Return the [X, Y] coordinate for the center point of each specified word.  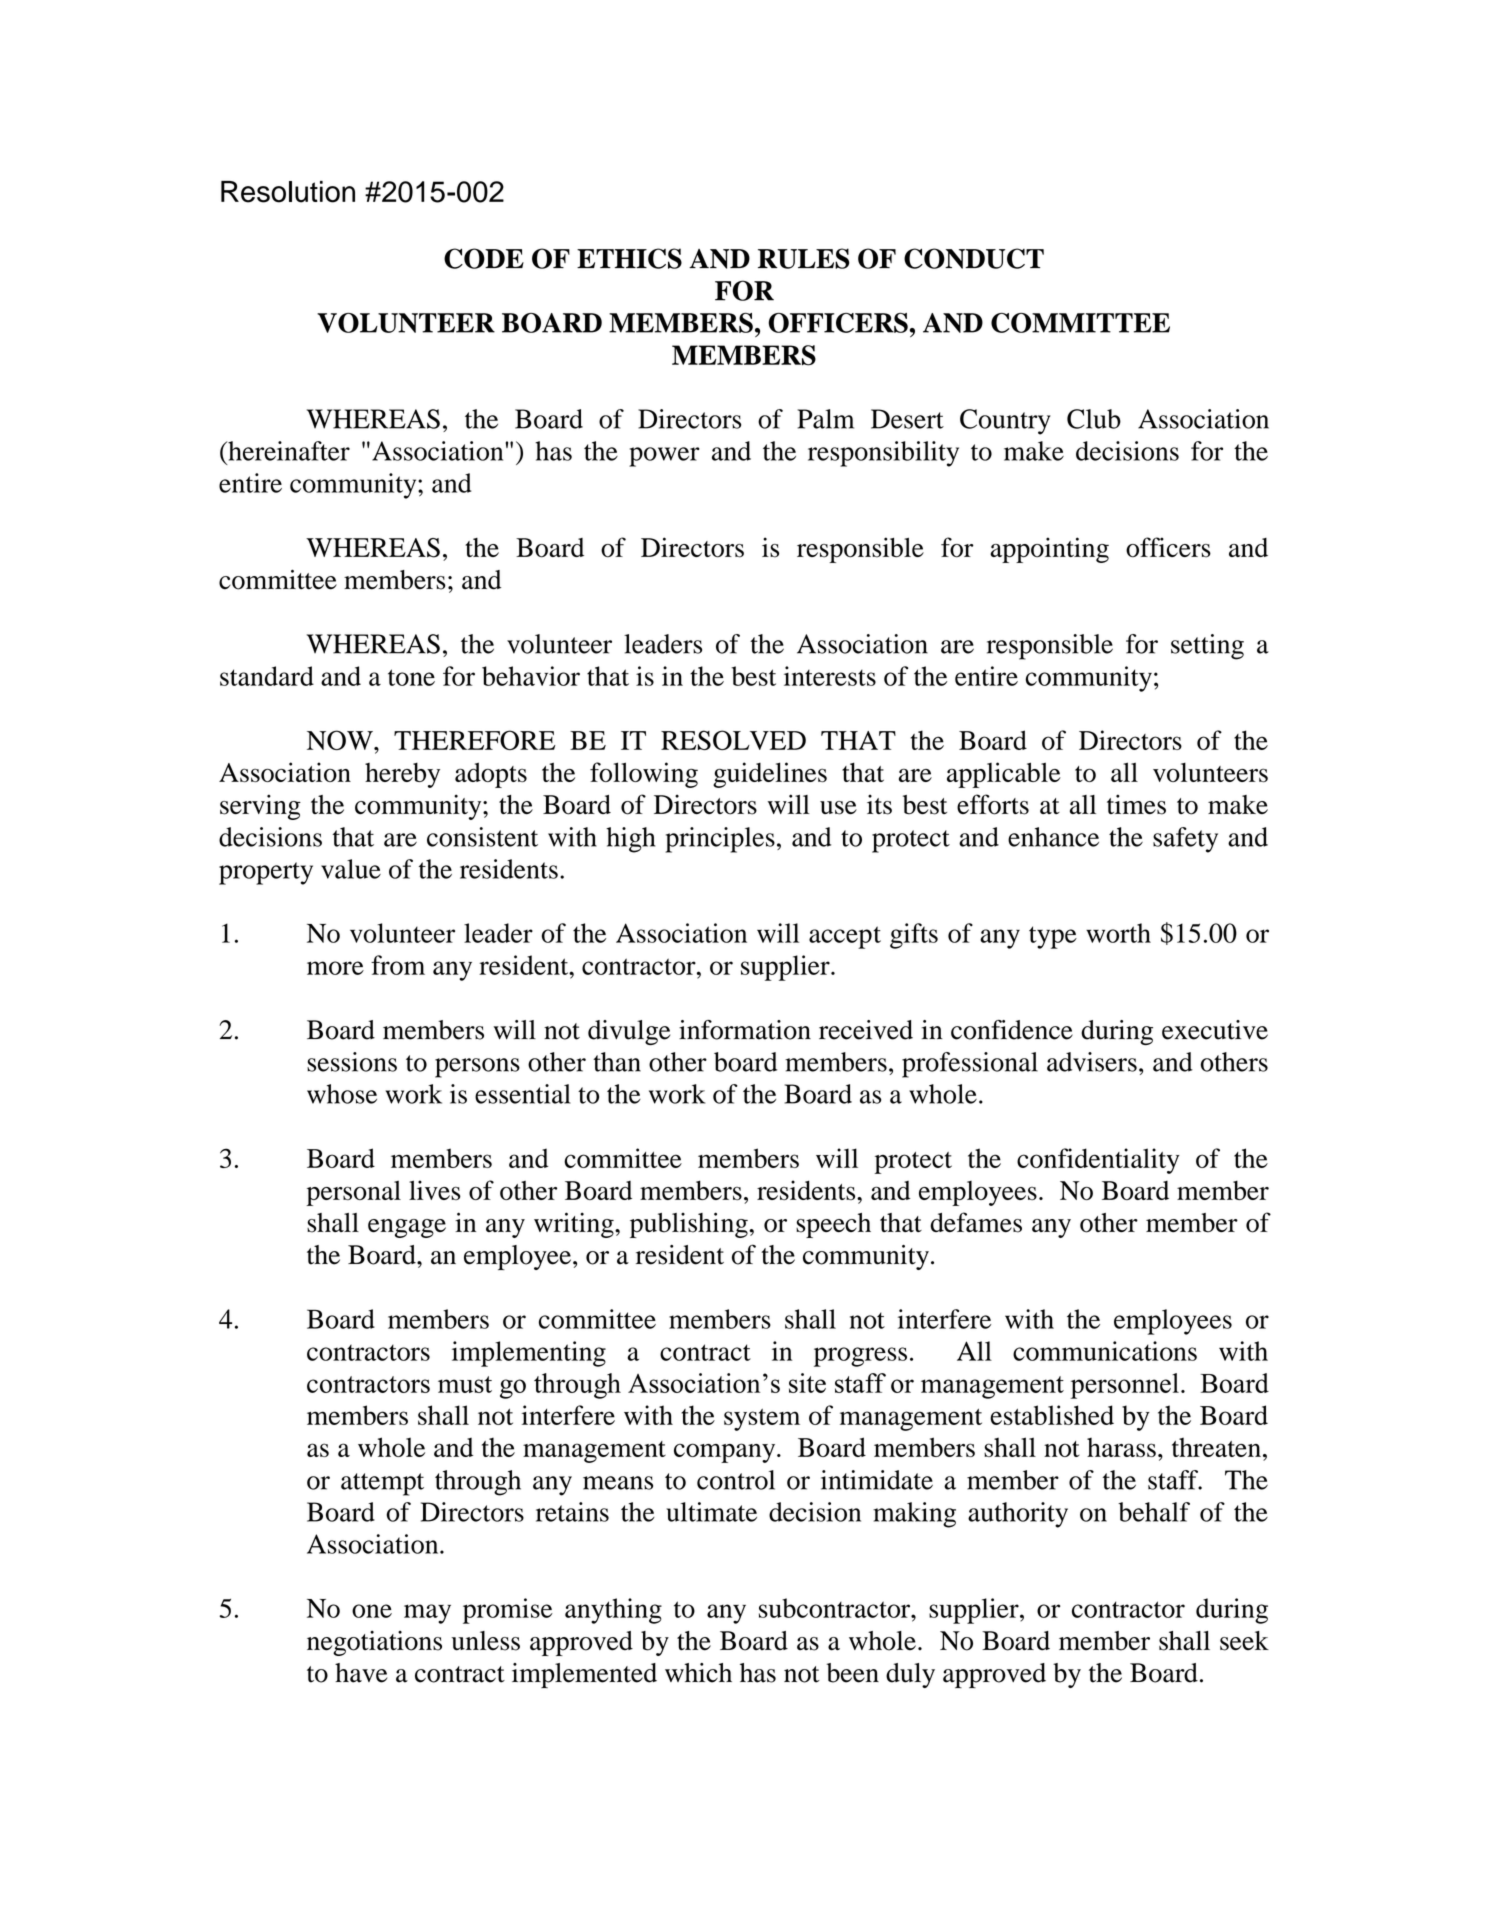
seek [1244, 1641]
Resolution [288, 192]
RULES [804, 258]
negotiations [374, 1643]
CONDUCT [974, 258]
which [698, 1673]
